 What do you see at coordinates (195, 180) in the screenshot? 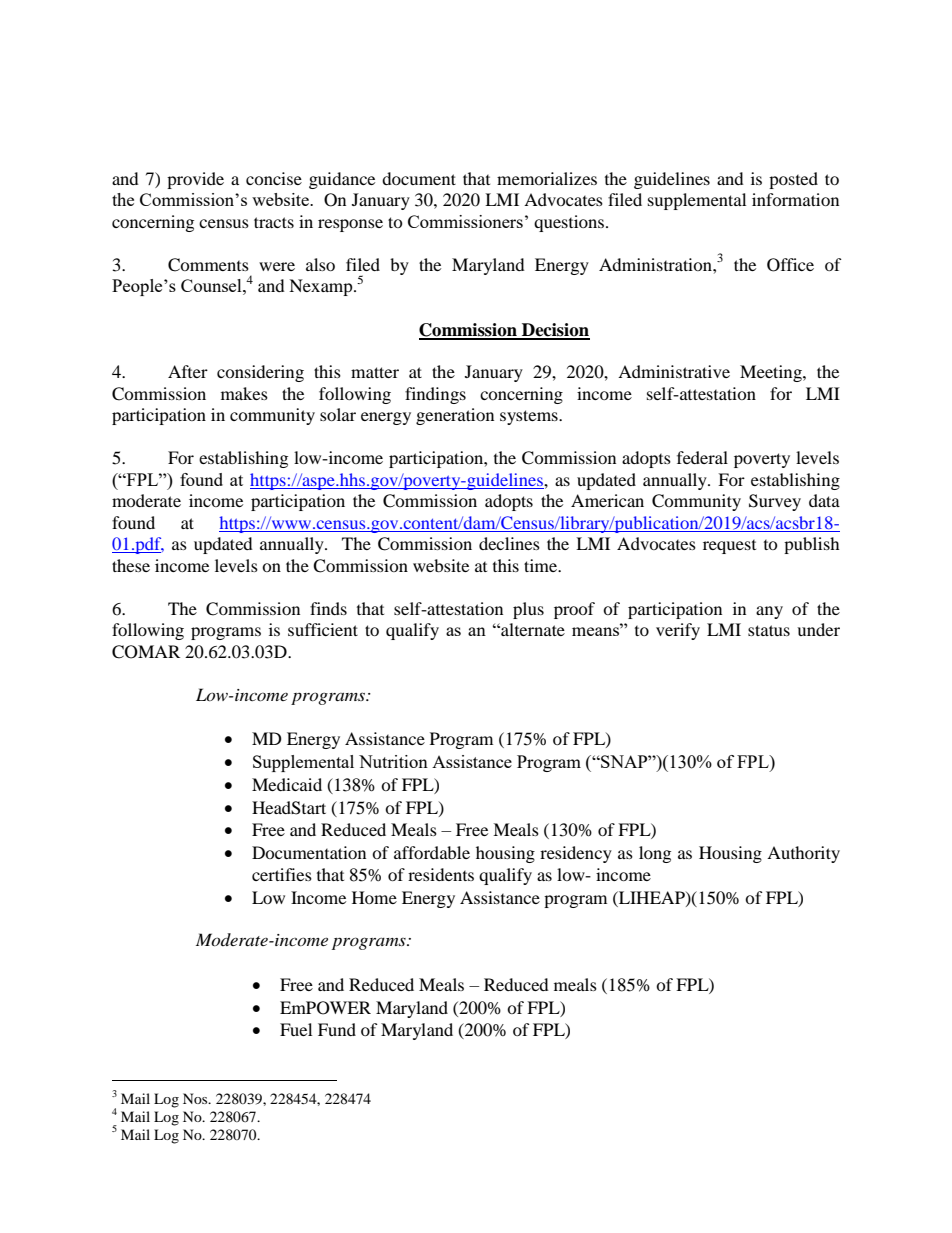
I see `provide` at bounding box center [195, 180].
